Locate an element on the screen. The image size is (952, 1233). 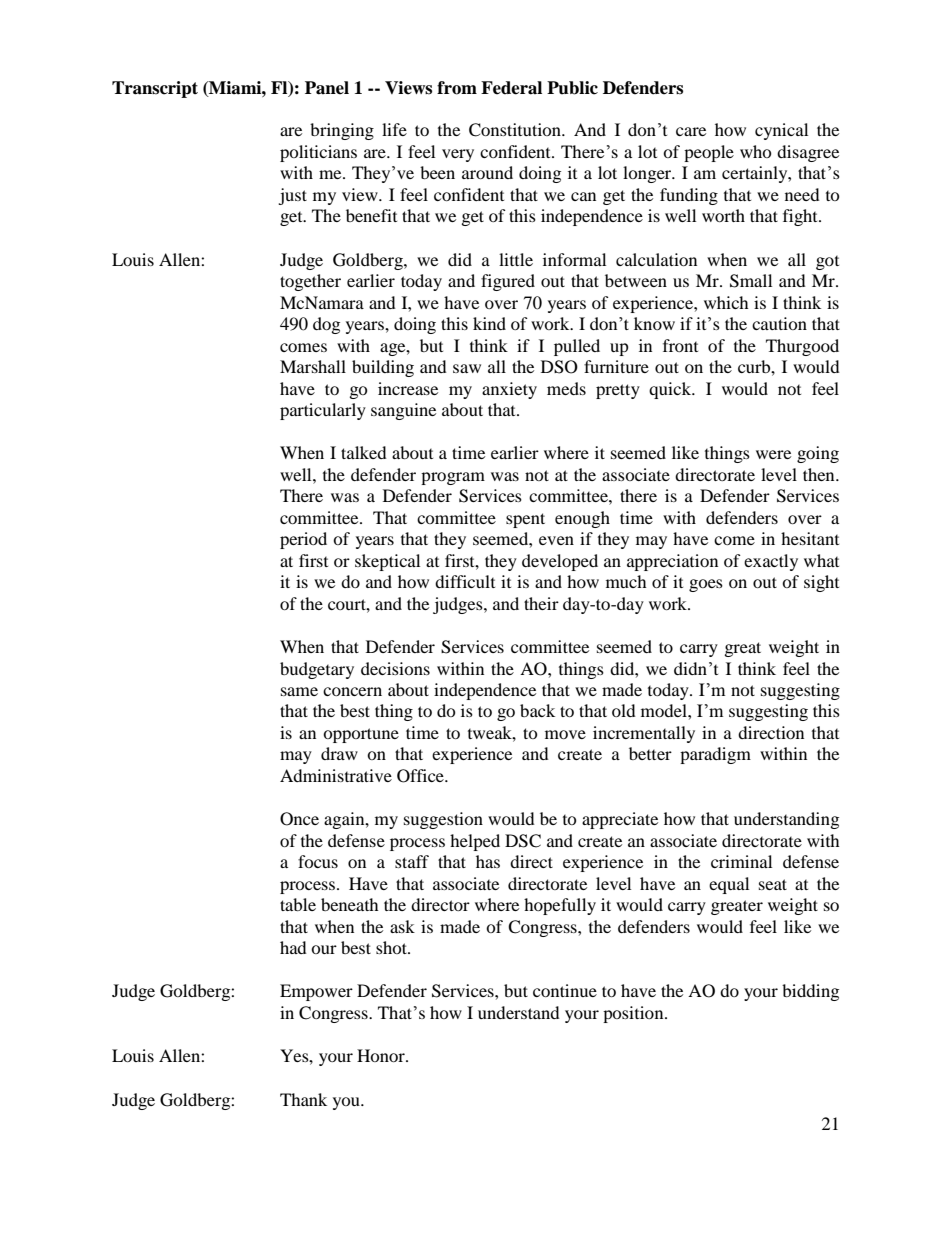
anxiety is located at coordinates (509, 390).
